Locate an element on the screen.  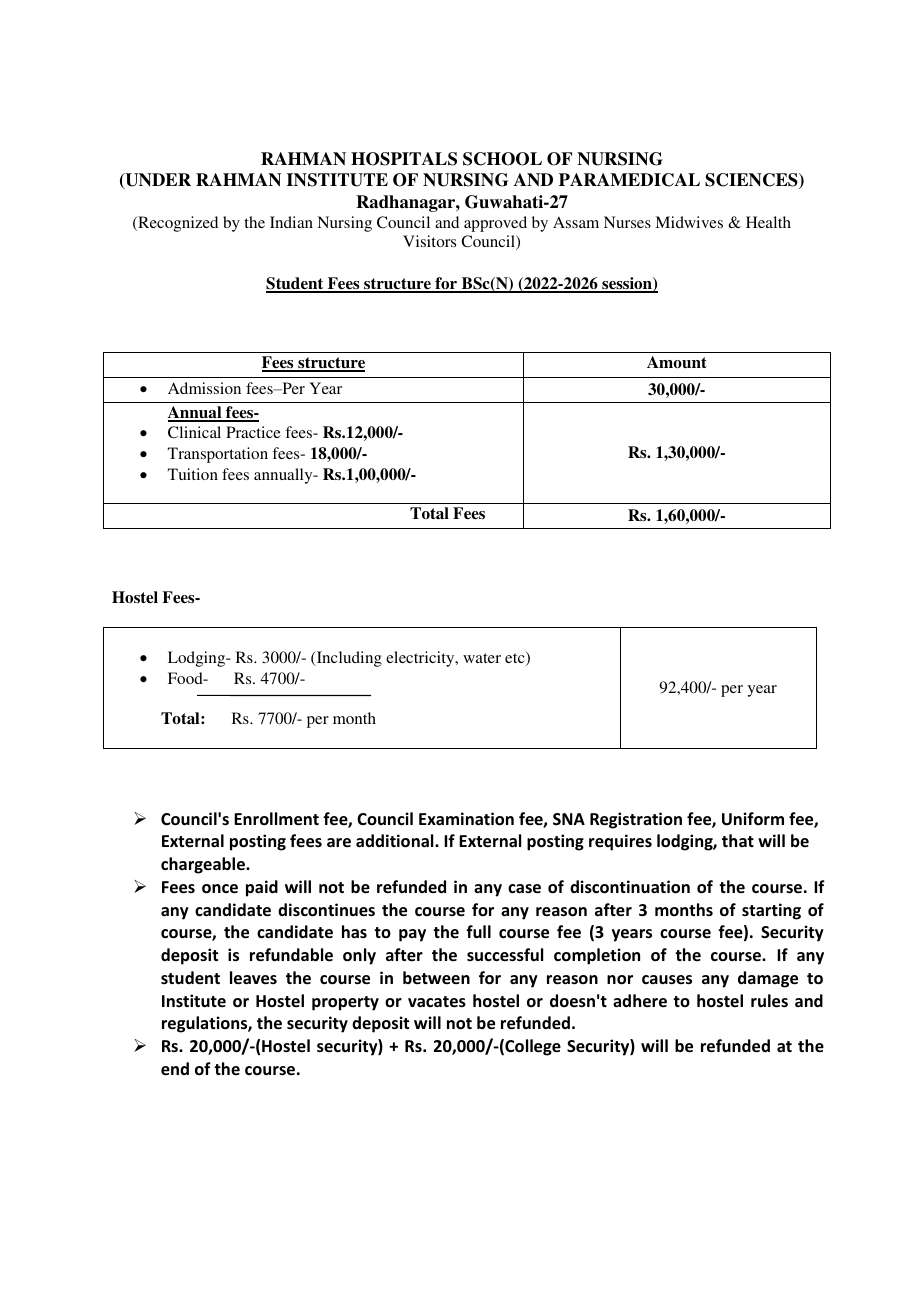
Uniform is located at coordinates (753, 819).
